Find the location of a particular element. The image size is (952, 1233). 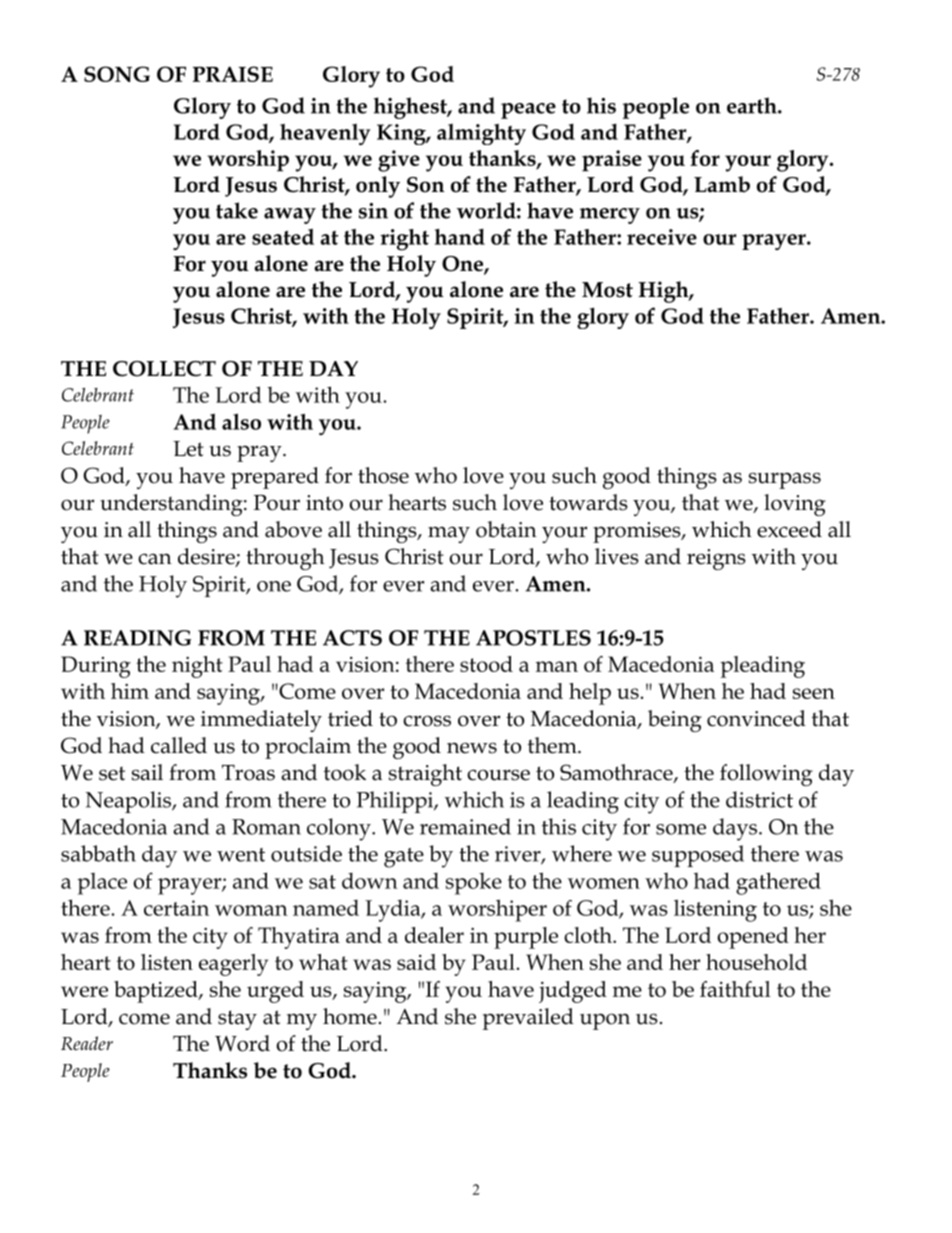

almighty is located at coordinates (481, 134).
